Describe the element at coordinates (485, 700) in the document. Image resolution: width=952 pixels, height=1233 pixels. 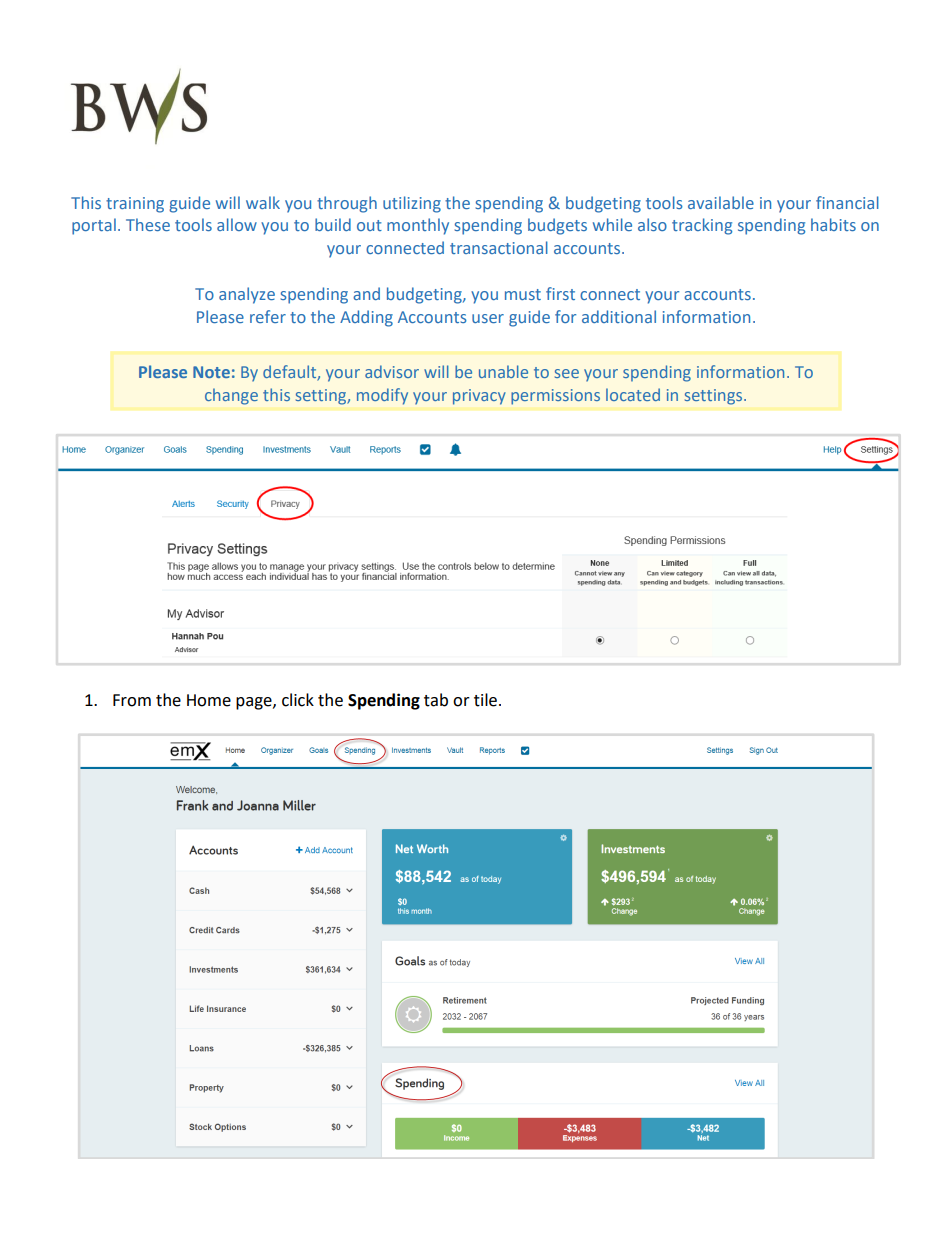
I see `tile` at that location.
